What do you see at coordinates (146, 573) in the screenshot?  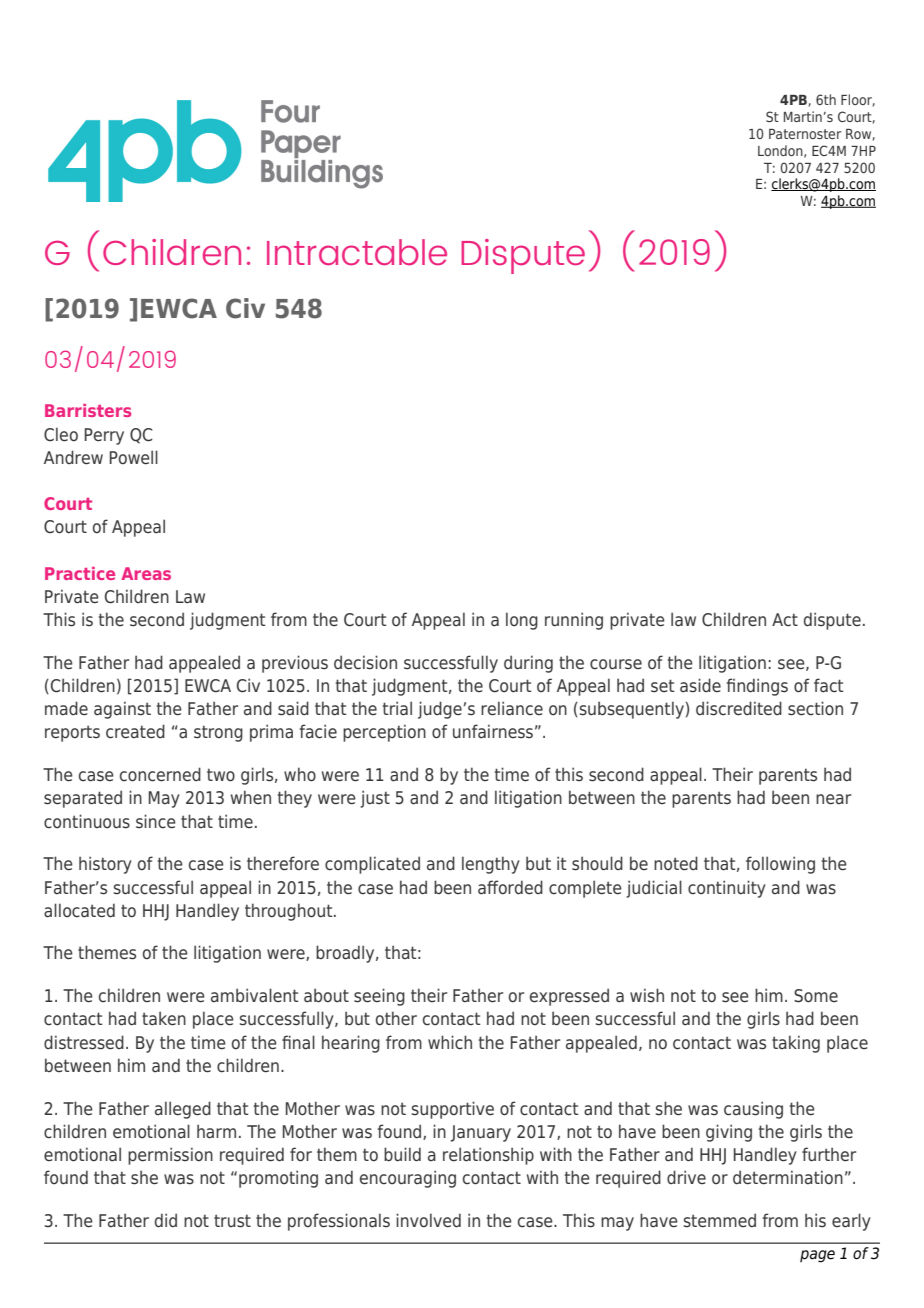 I see `Areas` at bounding box center [146, 573].
